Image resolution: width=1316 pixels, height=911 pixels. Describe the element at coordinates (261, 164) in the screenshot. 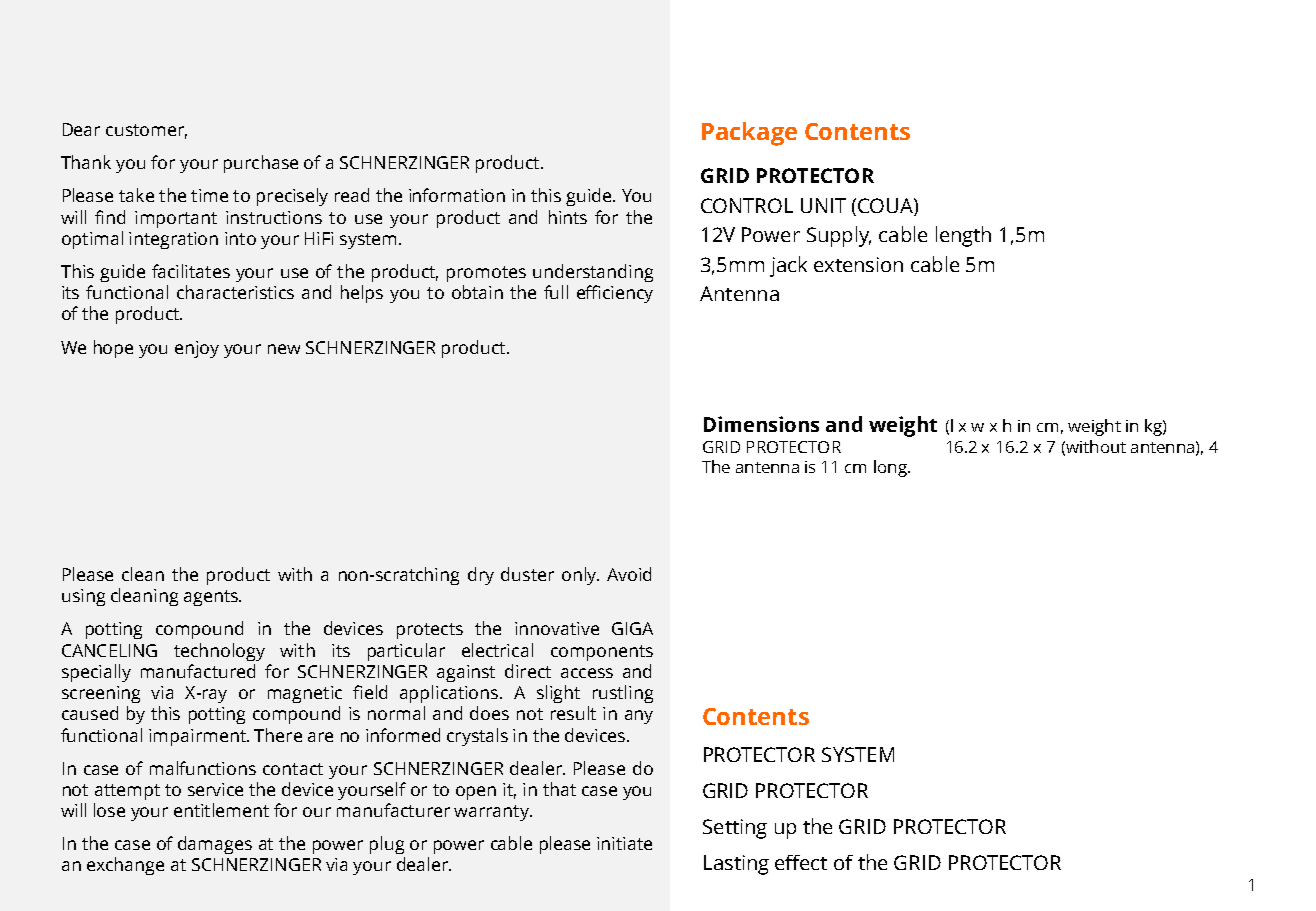

I see `purchase` at that location.
